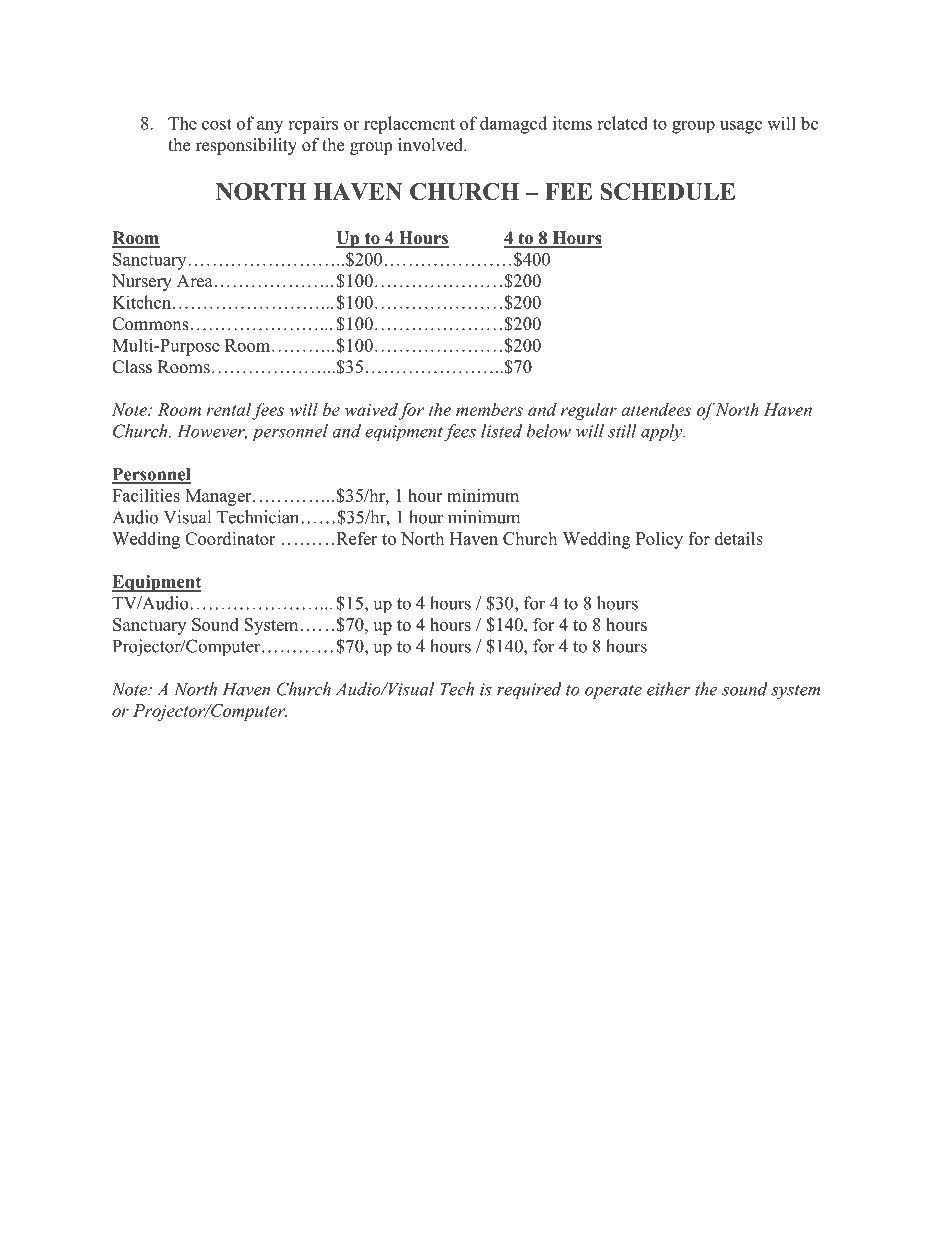 The image size is (952, 1233). What do you see at coordinates (489, 409) in the screenshot?
I see `members` at bounding box center [489, 409].
